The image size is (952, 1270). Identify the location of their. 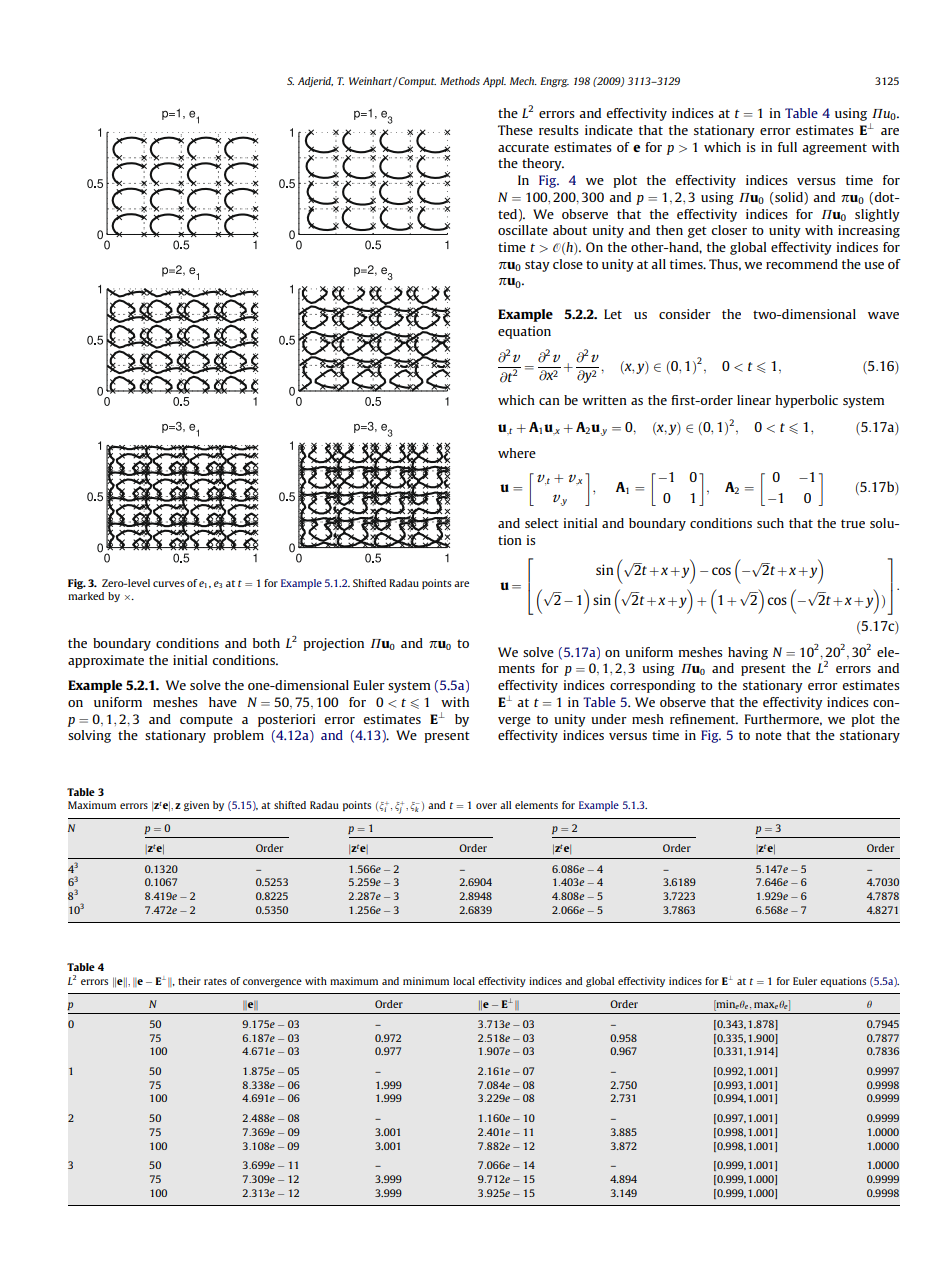
(189, 981).
